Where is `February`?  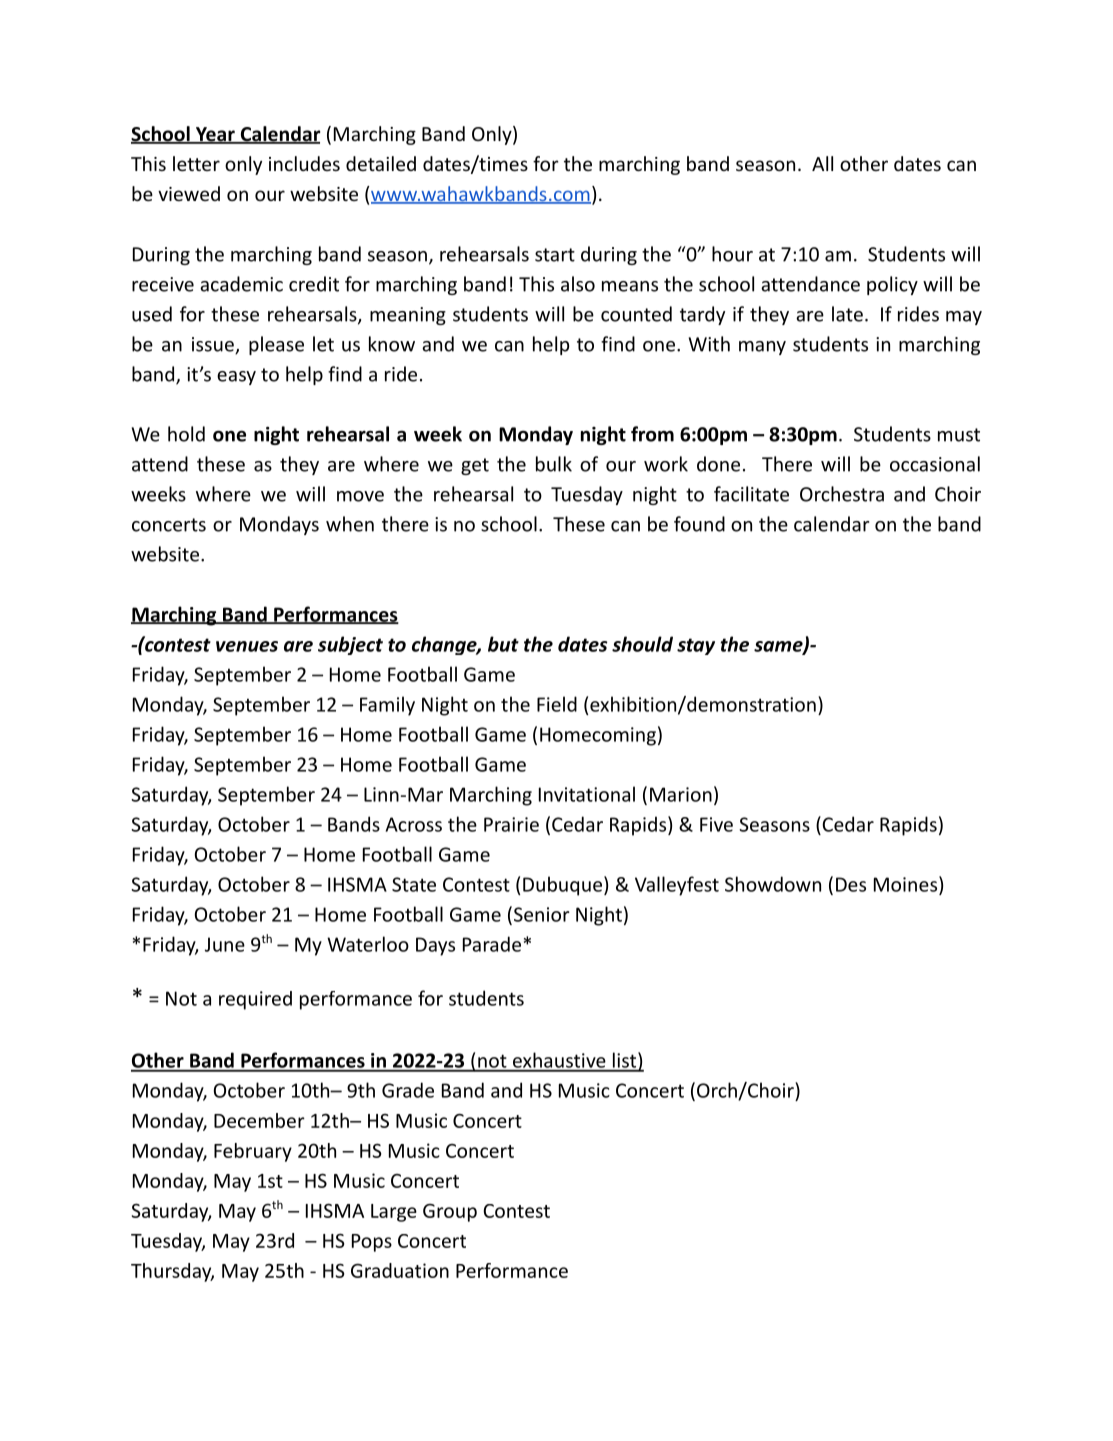
February is located at coordinates (253, 1152).
